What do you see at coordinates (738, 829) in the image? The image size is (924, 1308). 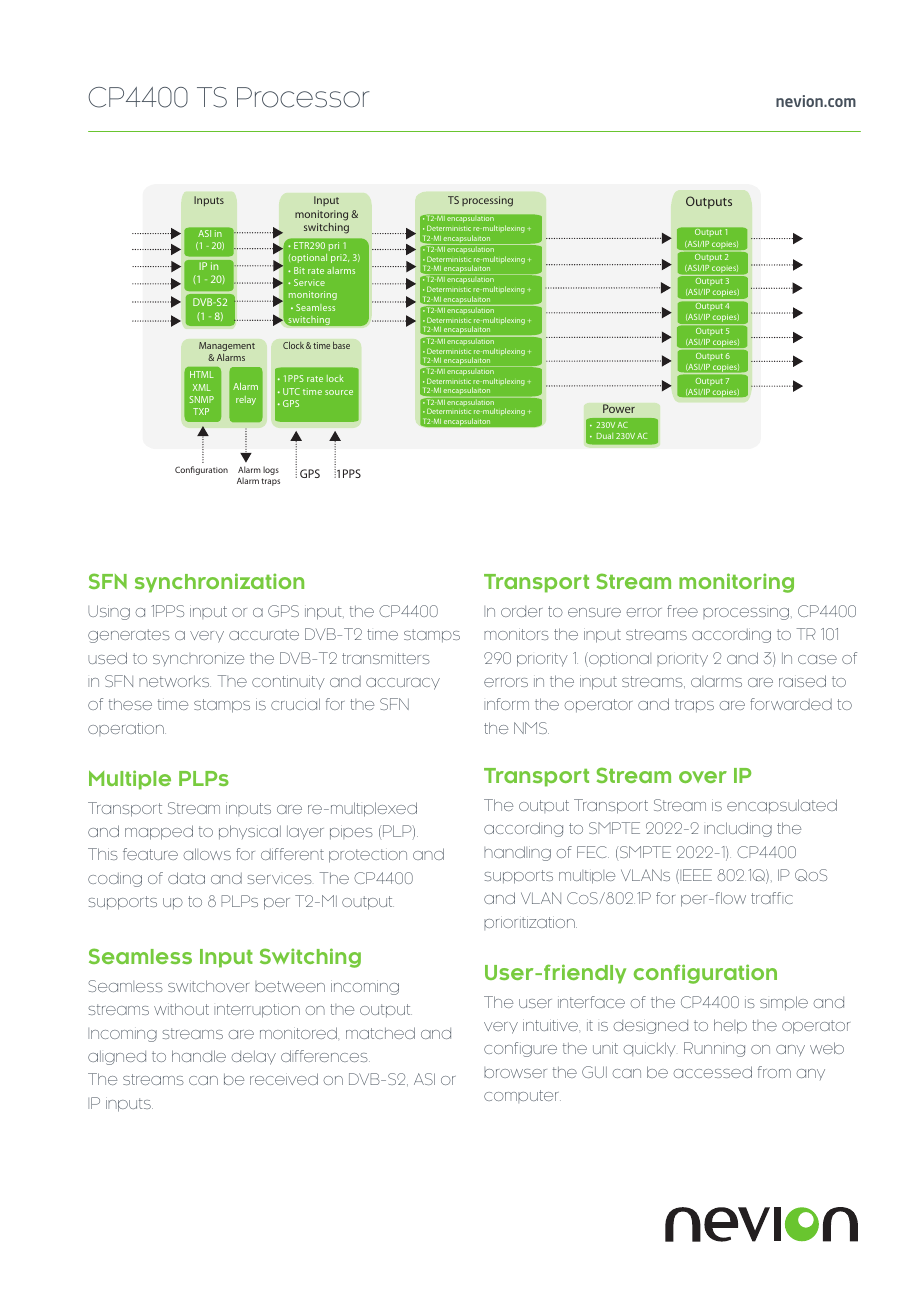 I see `including` at bounding box center [738, 829].
